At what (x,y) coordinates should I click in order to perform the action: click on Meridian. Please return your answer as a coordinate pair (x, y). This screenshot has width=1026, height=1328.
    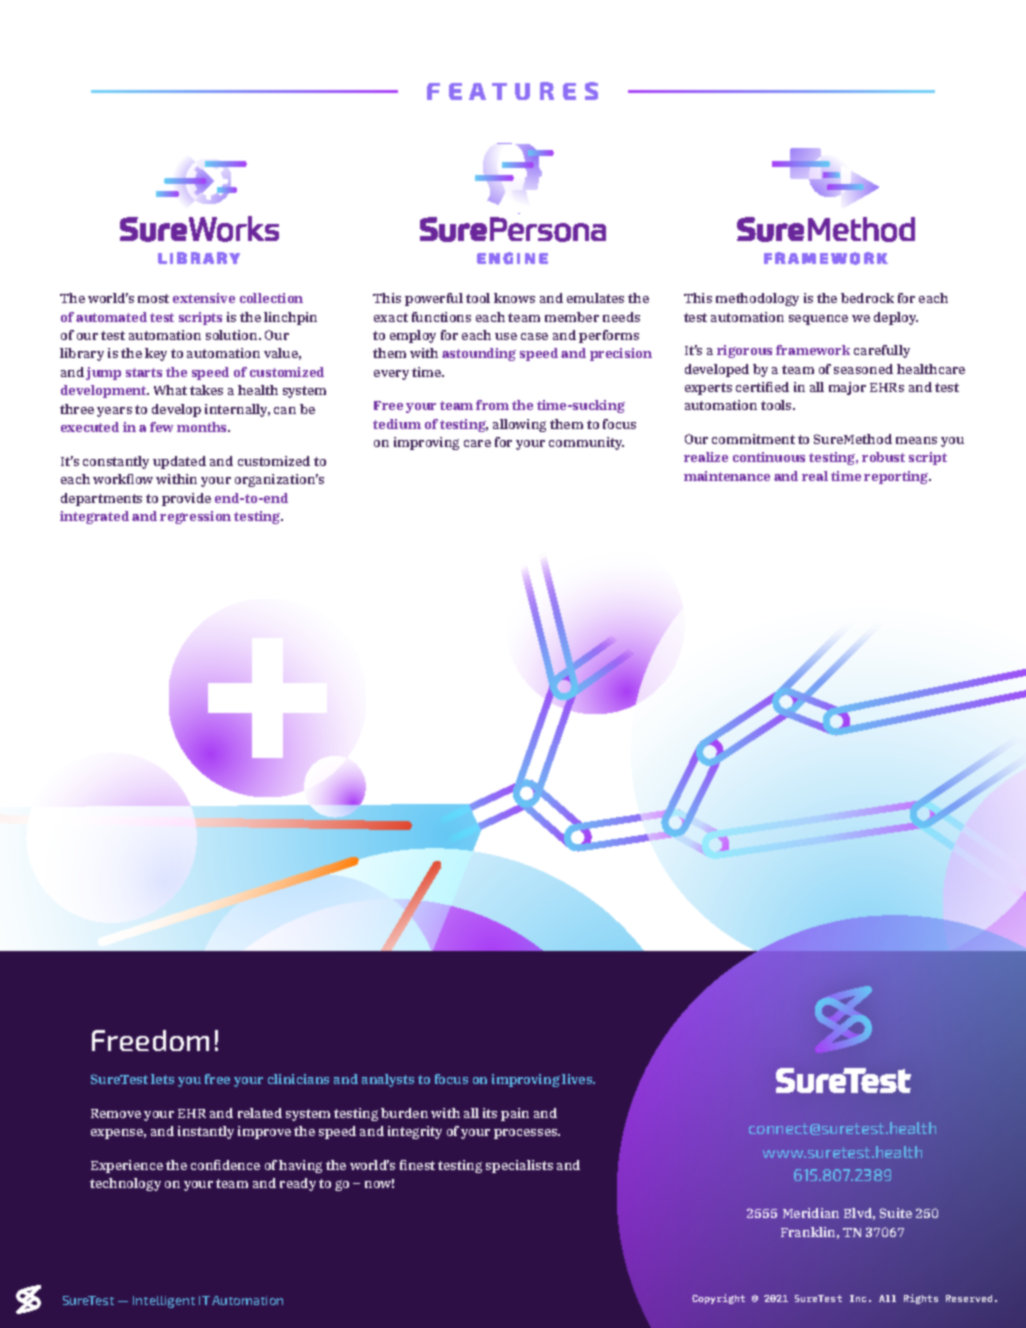
    Looking at the image, I should click on (811, 1213).
